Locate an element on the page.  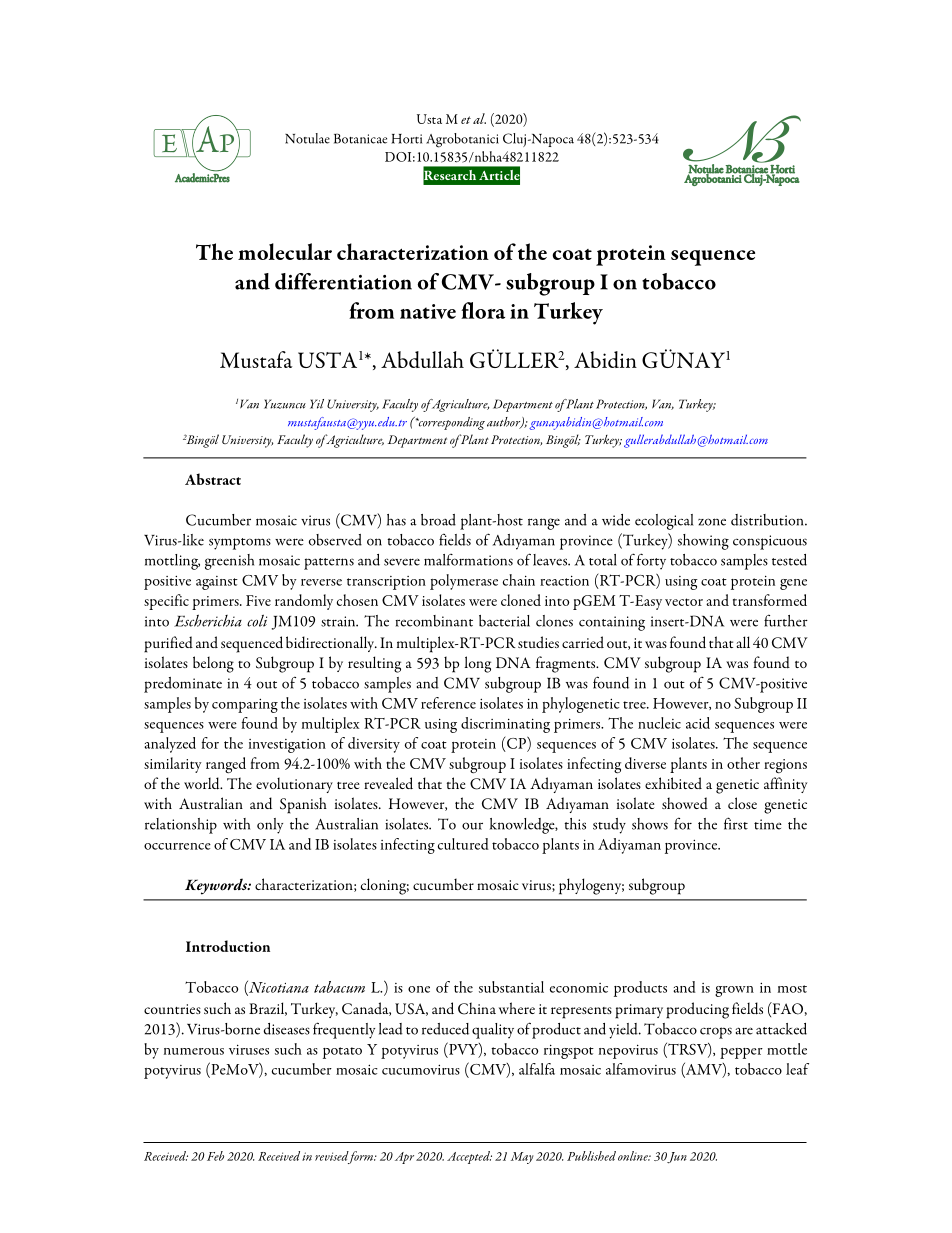
flora is located at coordinates (483, 310).
